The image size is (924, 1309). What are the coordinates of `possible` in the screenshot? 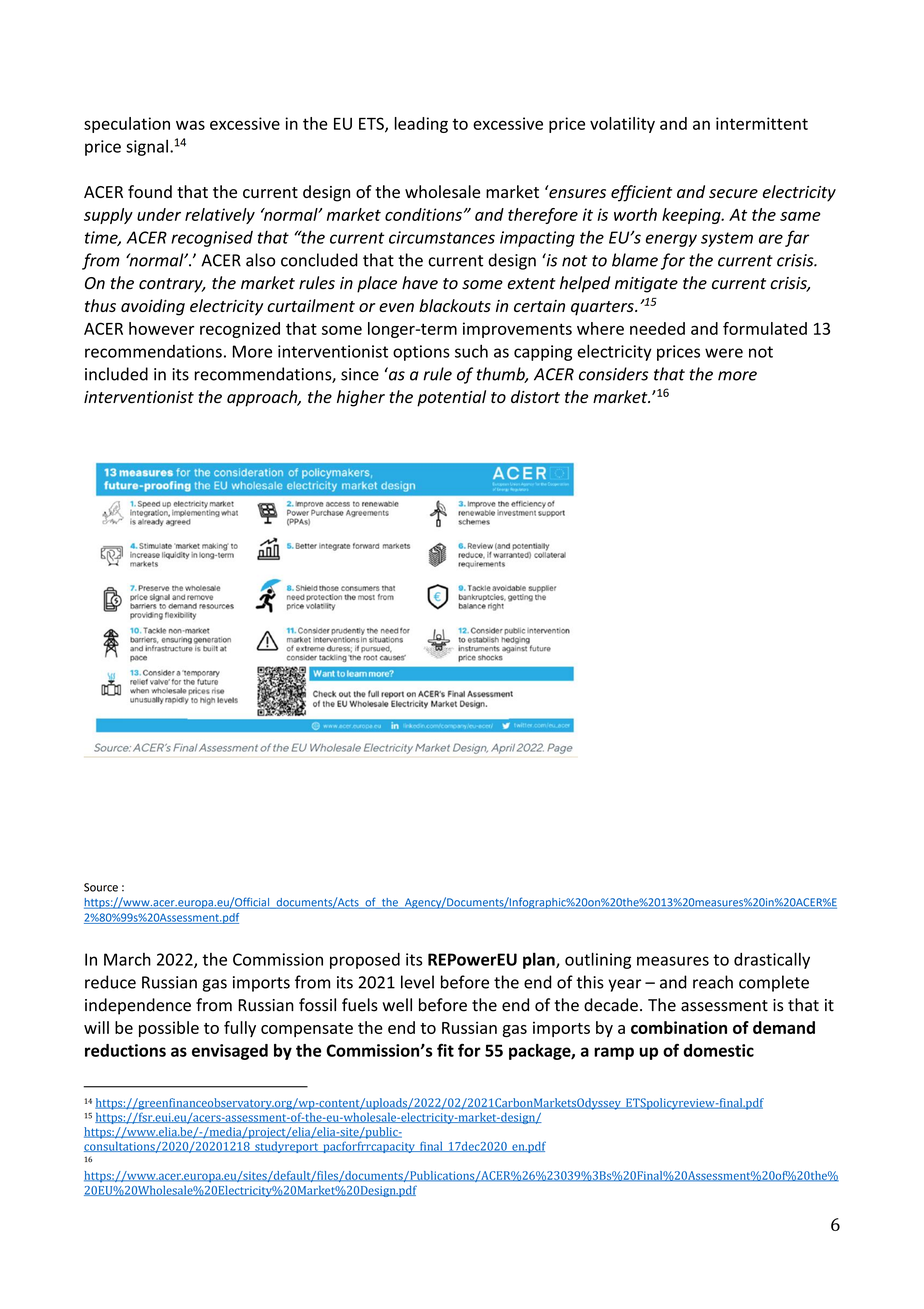 It's located at (169, 1029).
